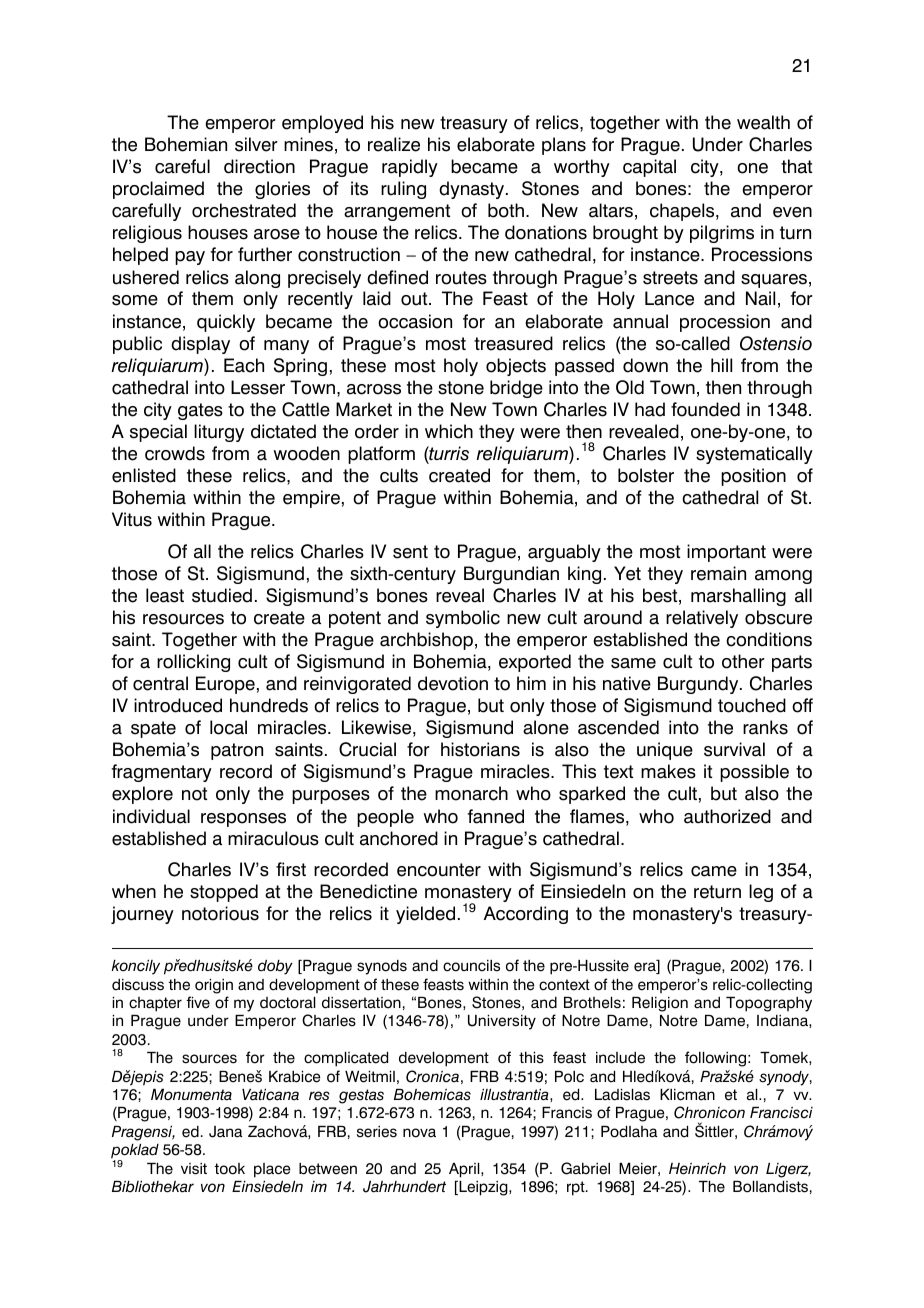  I want to click on position, so click(753, 477).
